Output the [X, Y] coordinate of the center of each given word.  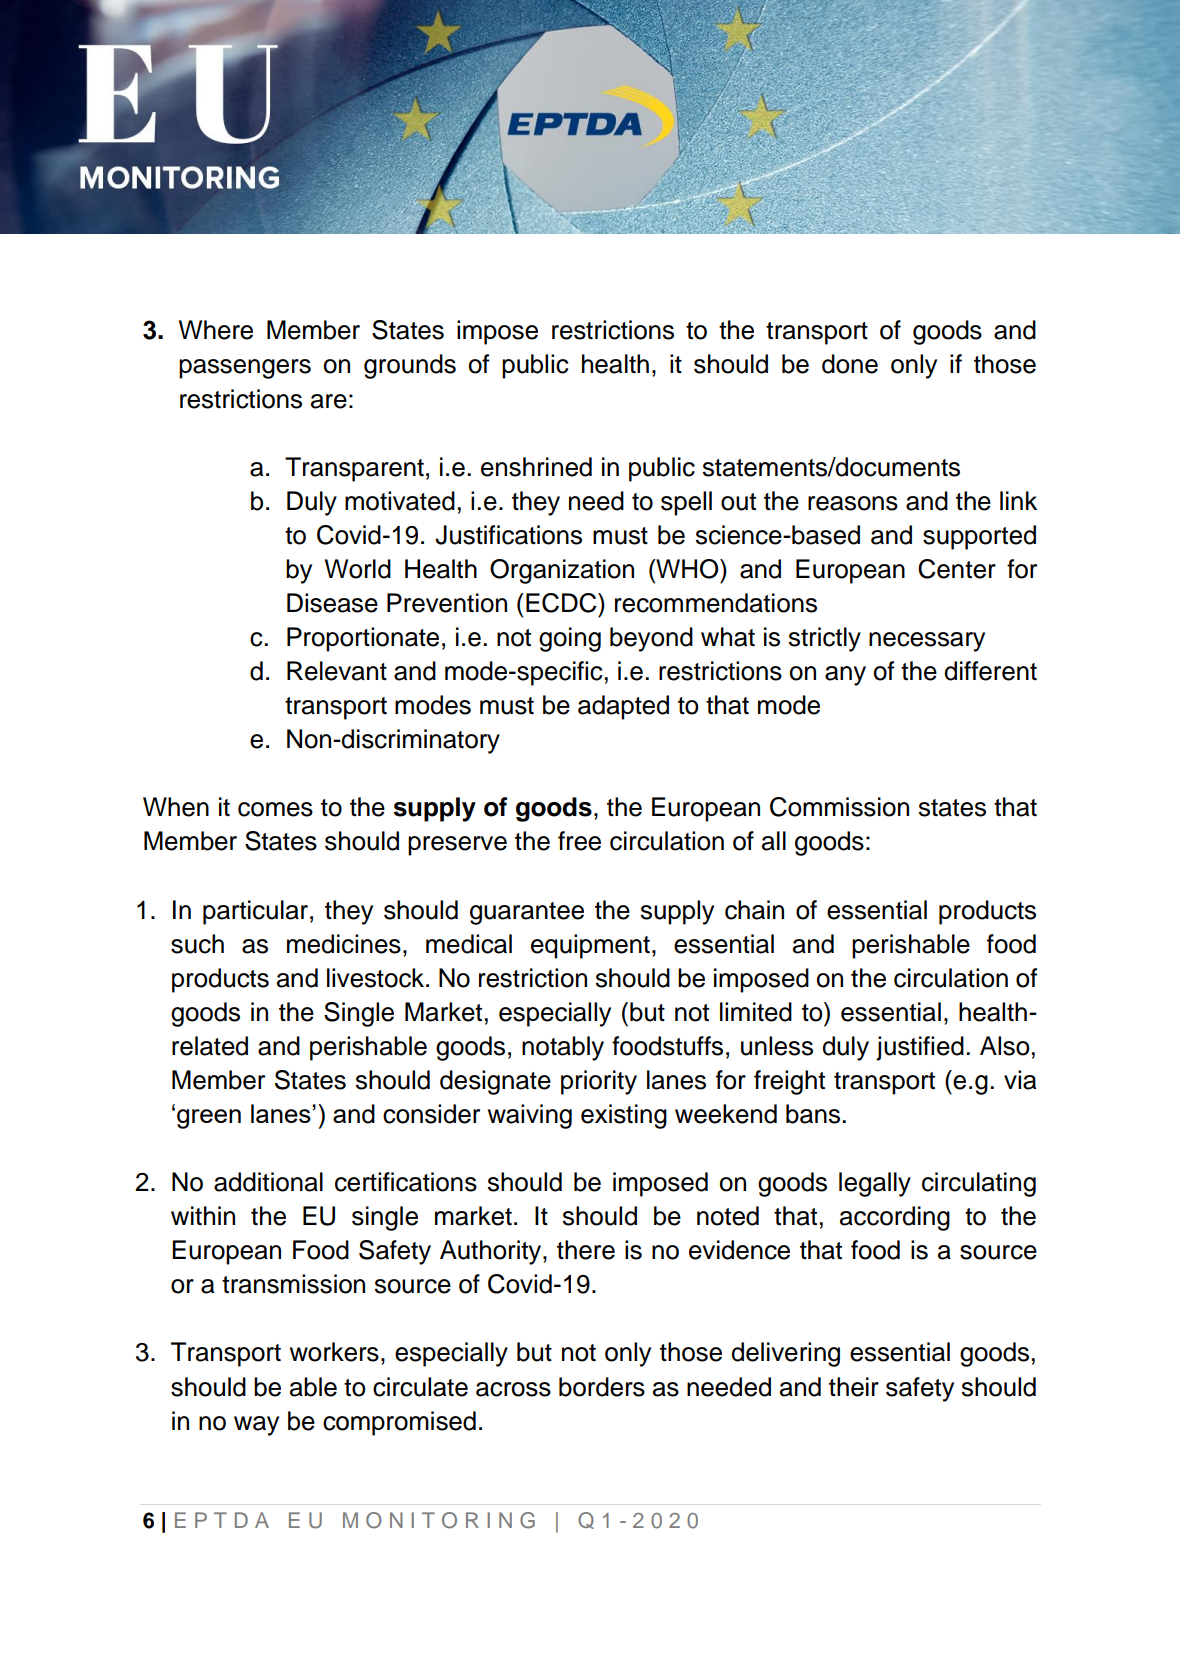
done [850, 364]
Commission [839, 807]
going [570, 639]
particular [255, 912]
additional [268, 1182]
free [579, 841]
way [256, 1426]
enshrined [536, 467]
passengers [245, 369]
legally [875, 1184]
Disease [332, 603]
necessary [927, 642]
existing [624, 1116]
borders [602, 1387]
